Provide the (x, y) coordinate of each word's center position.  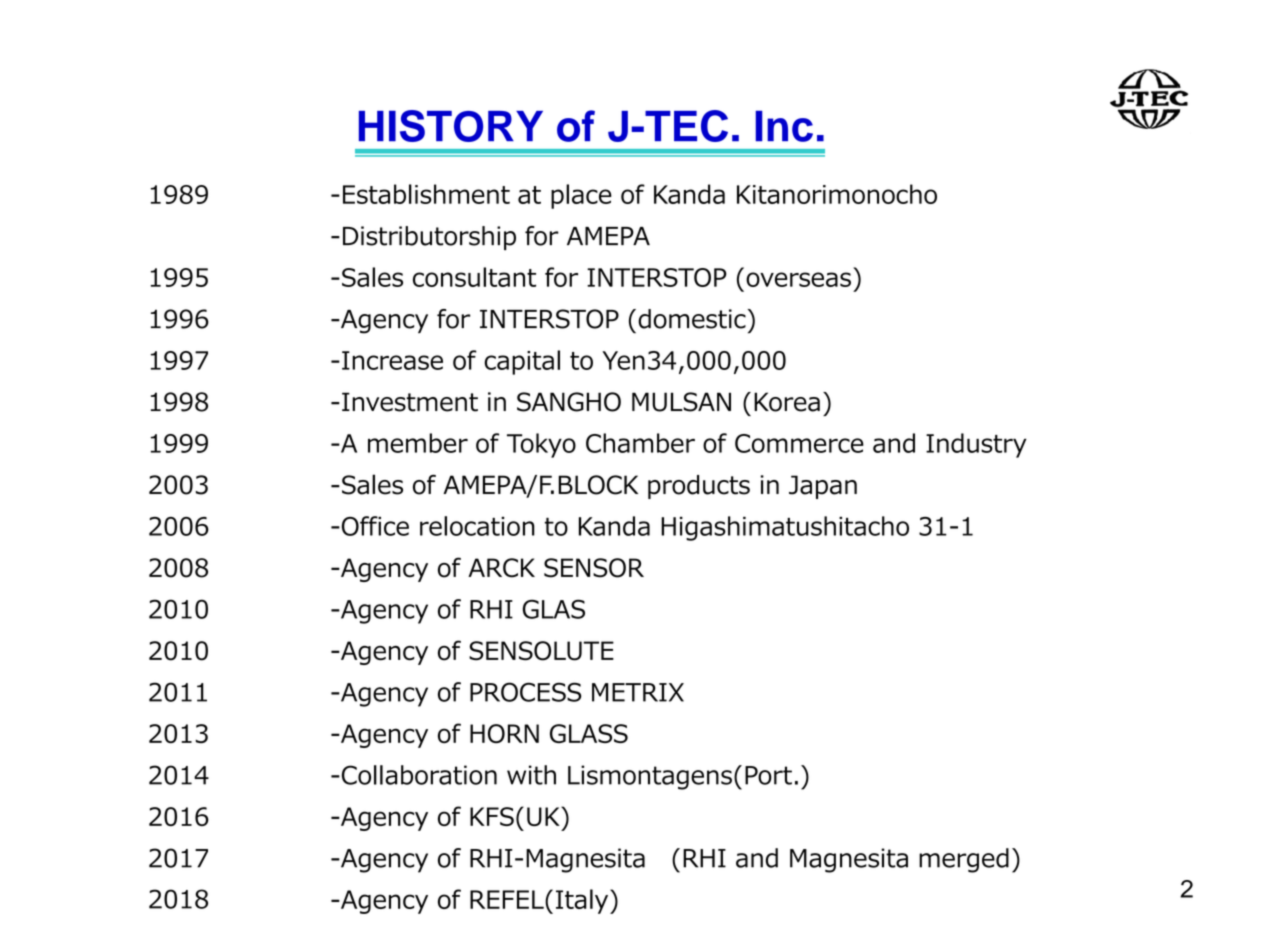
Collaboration (418, 775)
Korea (787, 402)
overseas (798, 279)
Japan (823, 487)
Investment (410, 402)
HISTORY (451, 126)
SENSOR (594, 568)
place (581, 196)
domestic (692, 319)
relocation (477, 526)
